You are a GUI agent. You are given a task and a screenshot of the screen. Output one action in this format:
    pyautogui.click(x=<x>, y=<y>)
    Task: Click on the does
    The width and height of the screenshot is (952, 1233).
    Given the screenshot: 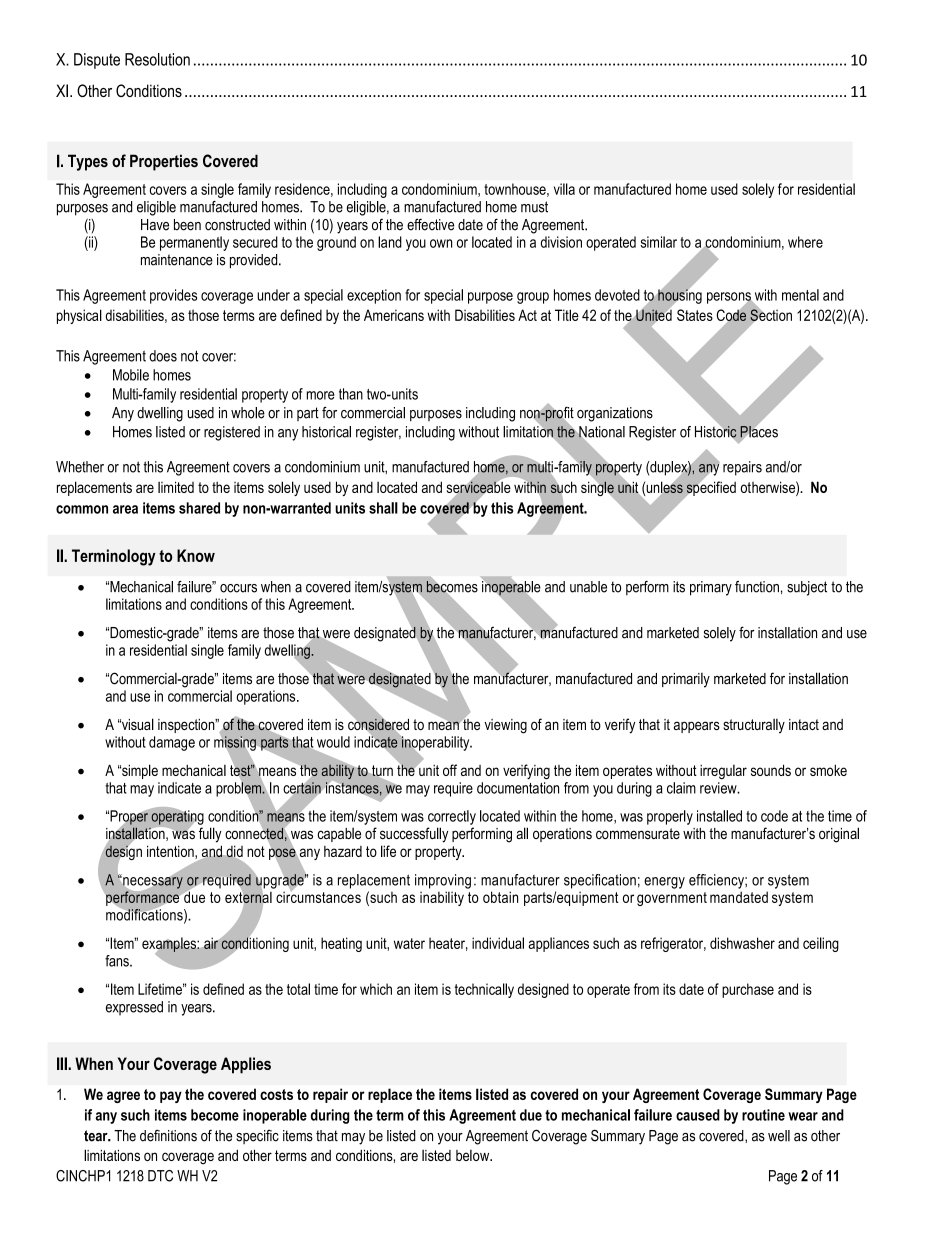 What is the action you would take?
    pyautogui.click(x=163, y=356)
